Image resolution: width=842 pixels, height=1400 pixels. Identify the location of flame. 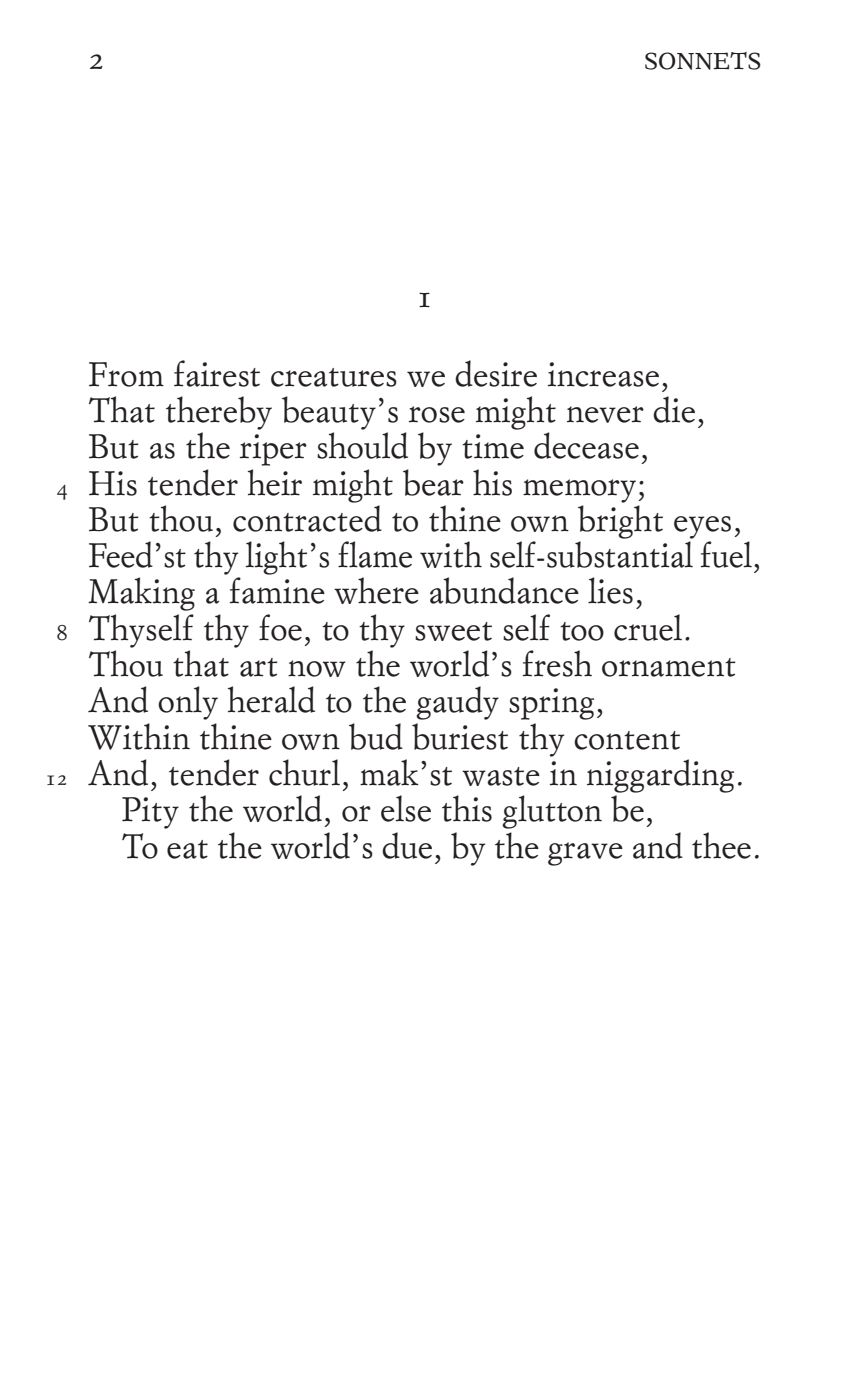
(375, 554).
